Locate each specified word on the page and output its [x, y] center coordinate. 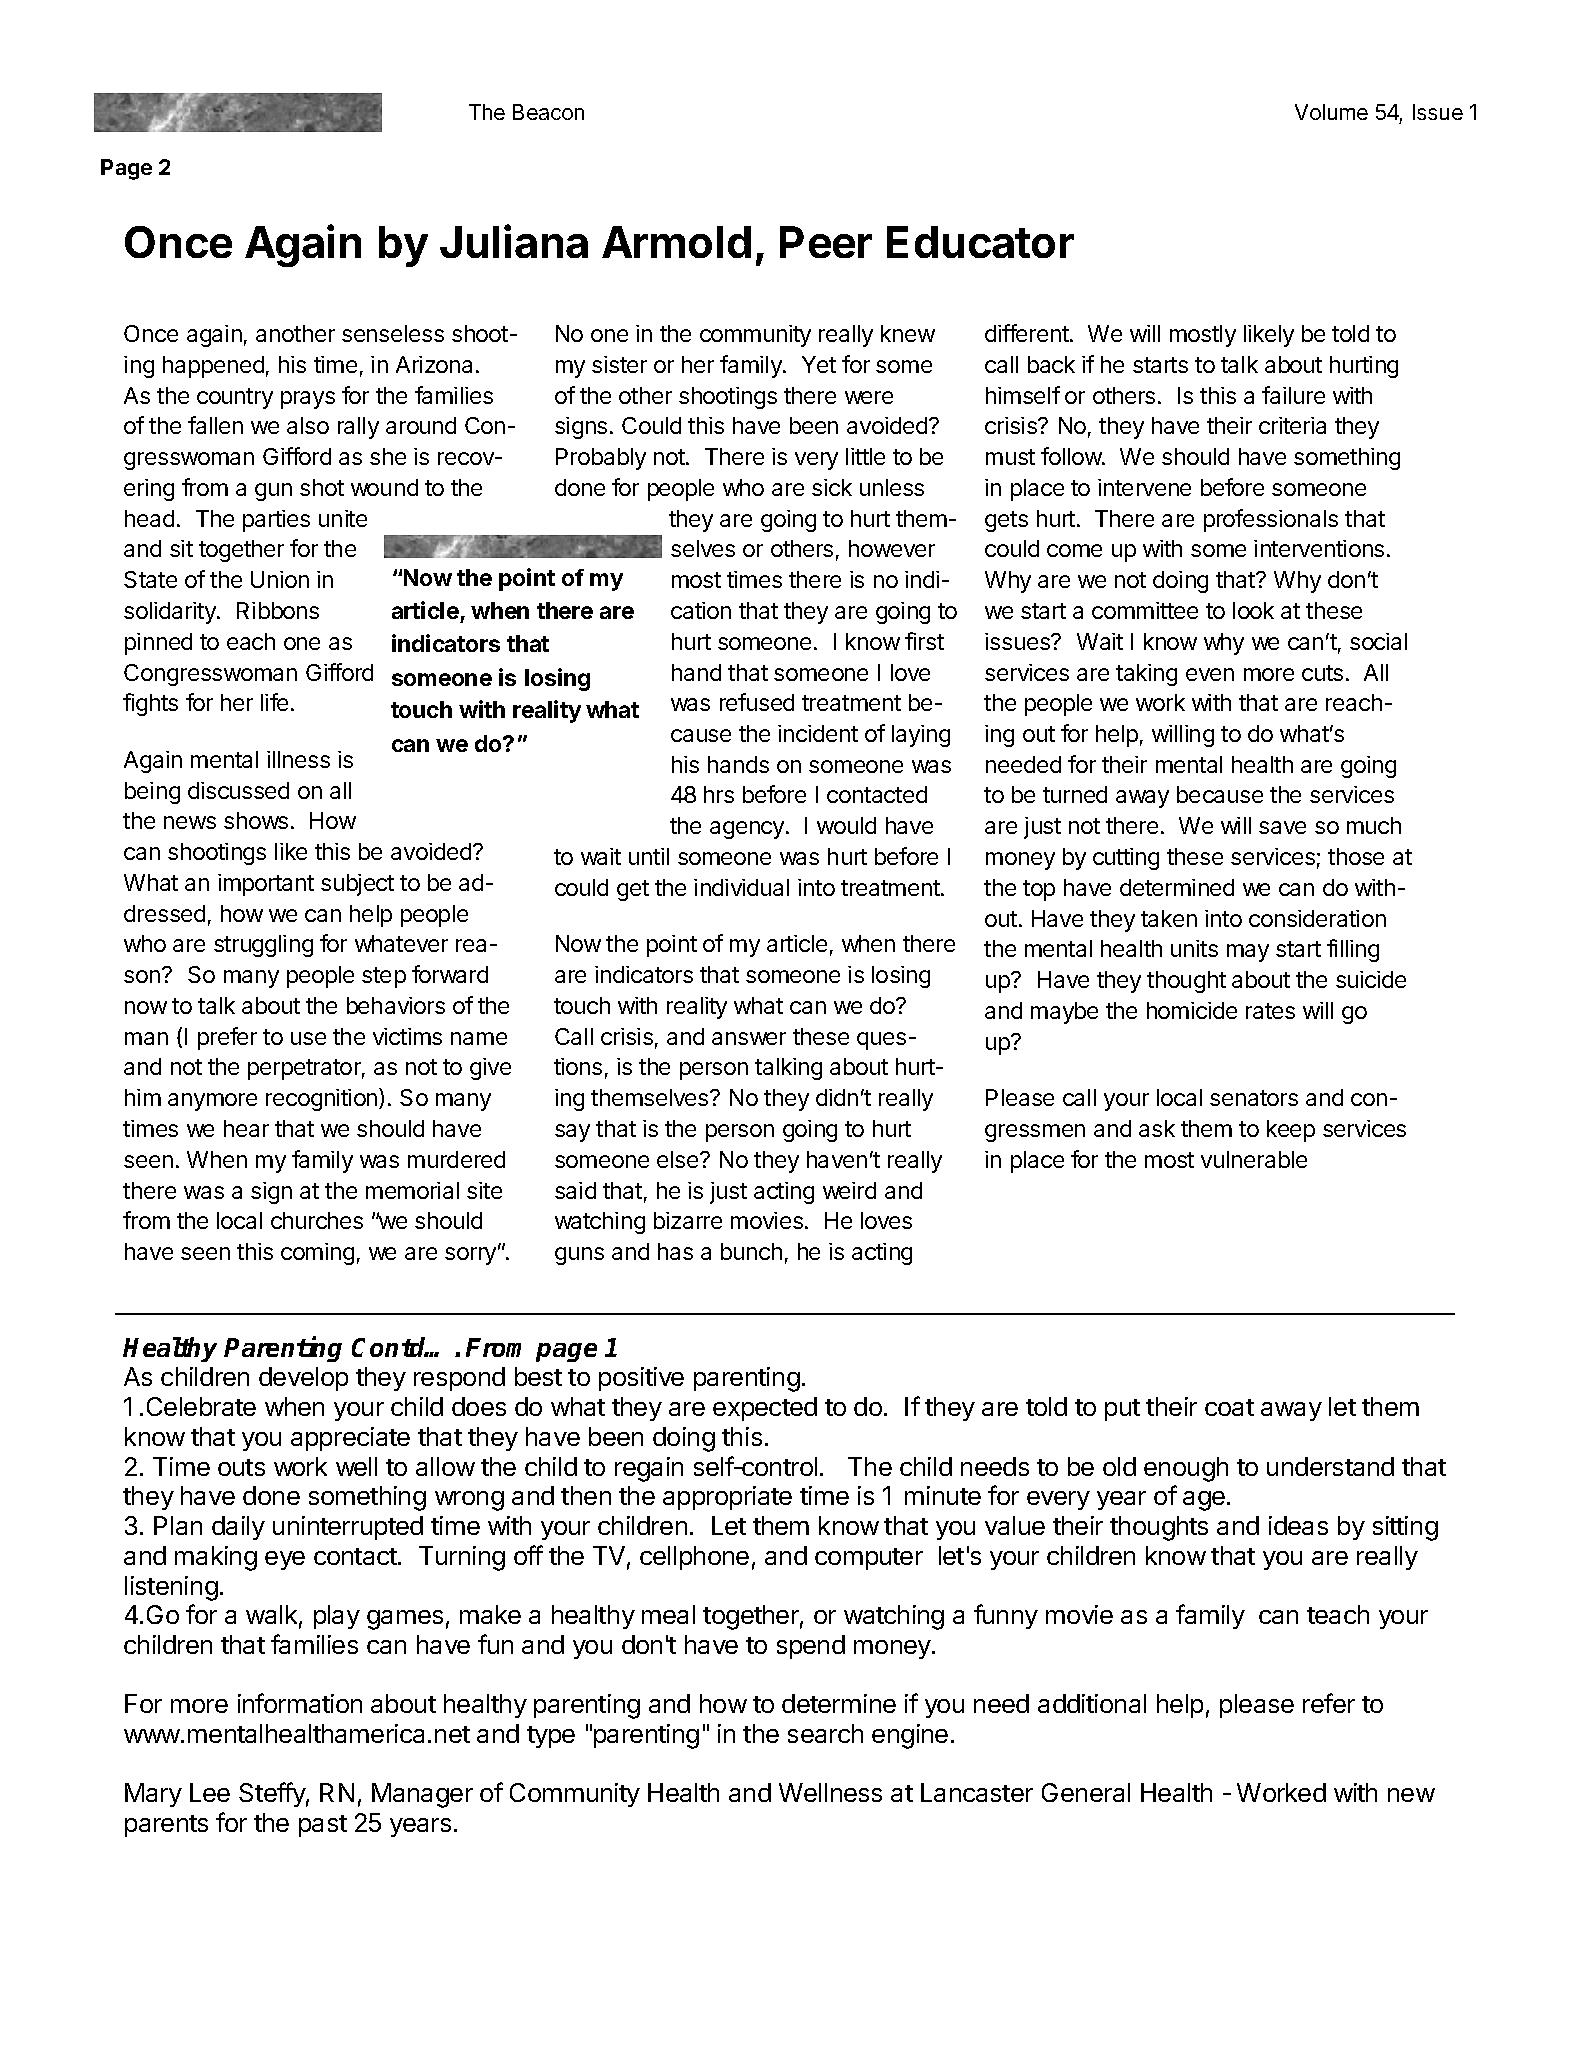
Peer [826, 242]
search [825, 1733]
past [323, 1826]
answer [749, 1038]
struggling [263, 946]
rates [1270, 1011]
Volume [1331, 112]
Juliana [514, 241]
